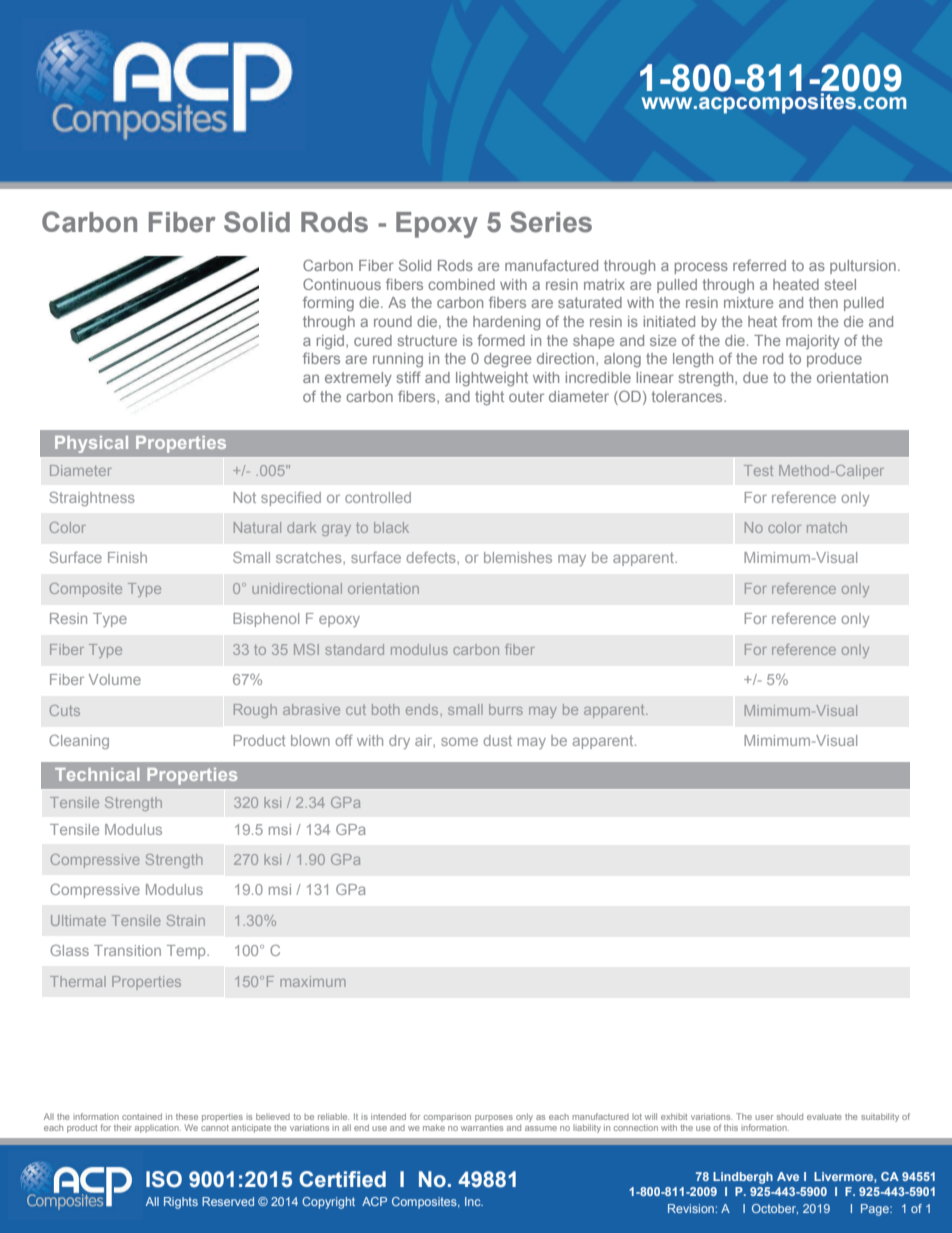  I want to click on warranties, so click(482, 1128).
